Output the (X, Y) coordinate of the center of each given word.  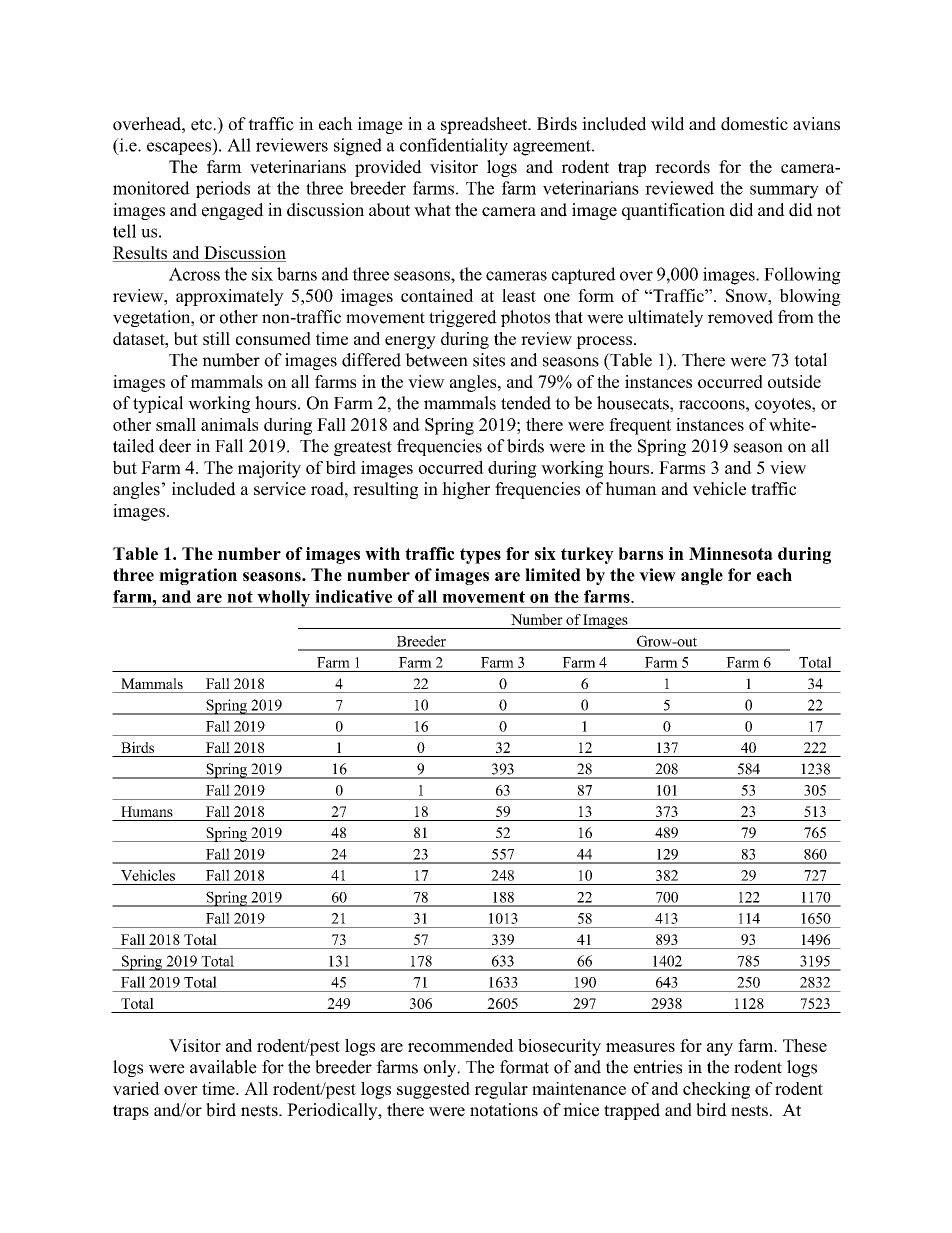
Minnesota (731, 553)
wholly (284, 599)
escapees (180, 148)
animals (229, 424)
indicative (353, 596)
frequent (640, 426)
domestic (754, 124)
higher (466, 490)
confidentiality (454, 147)
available (223, 1067)
